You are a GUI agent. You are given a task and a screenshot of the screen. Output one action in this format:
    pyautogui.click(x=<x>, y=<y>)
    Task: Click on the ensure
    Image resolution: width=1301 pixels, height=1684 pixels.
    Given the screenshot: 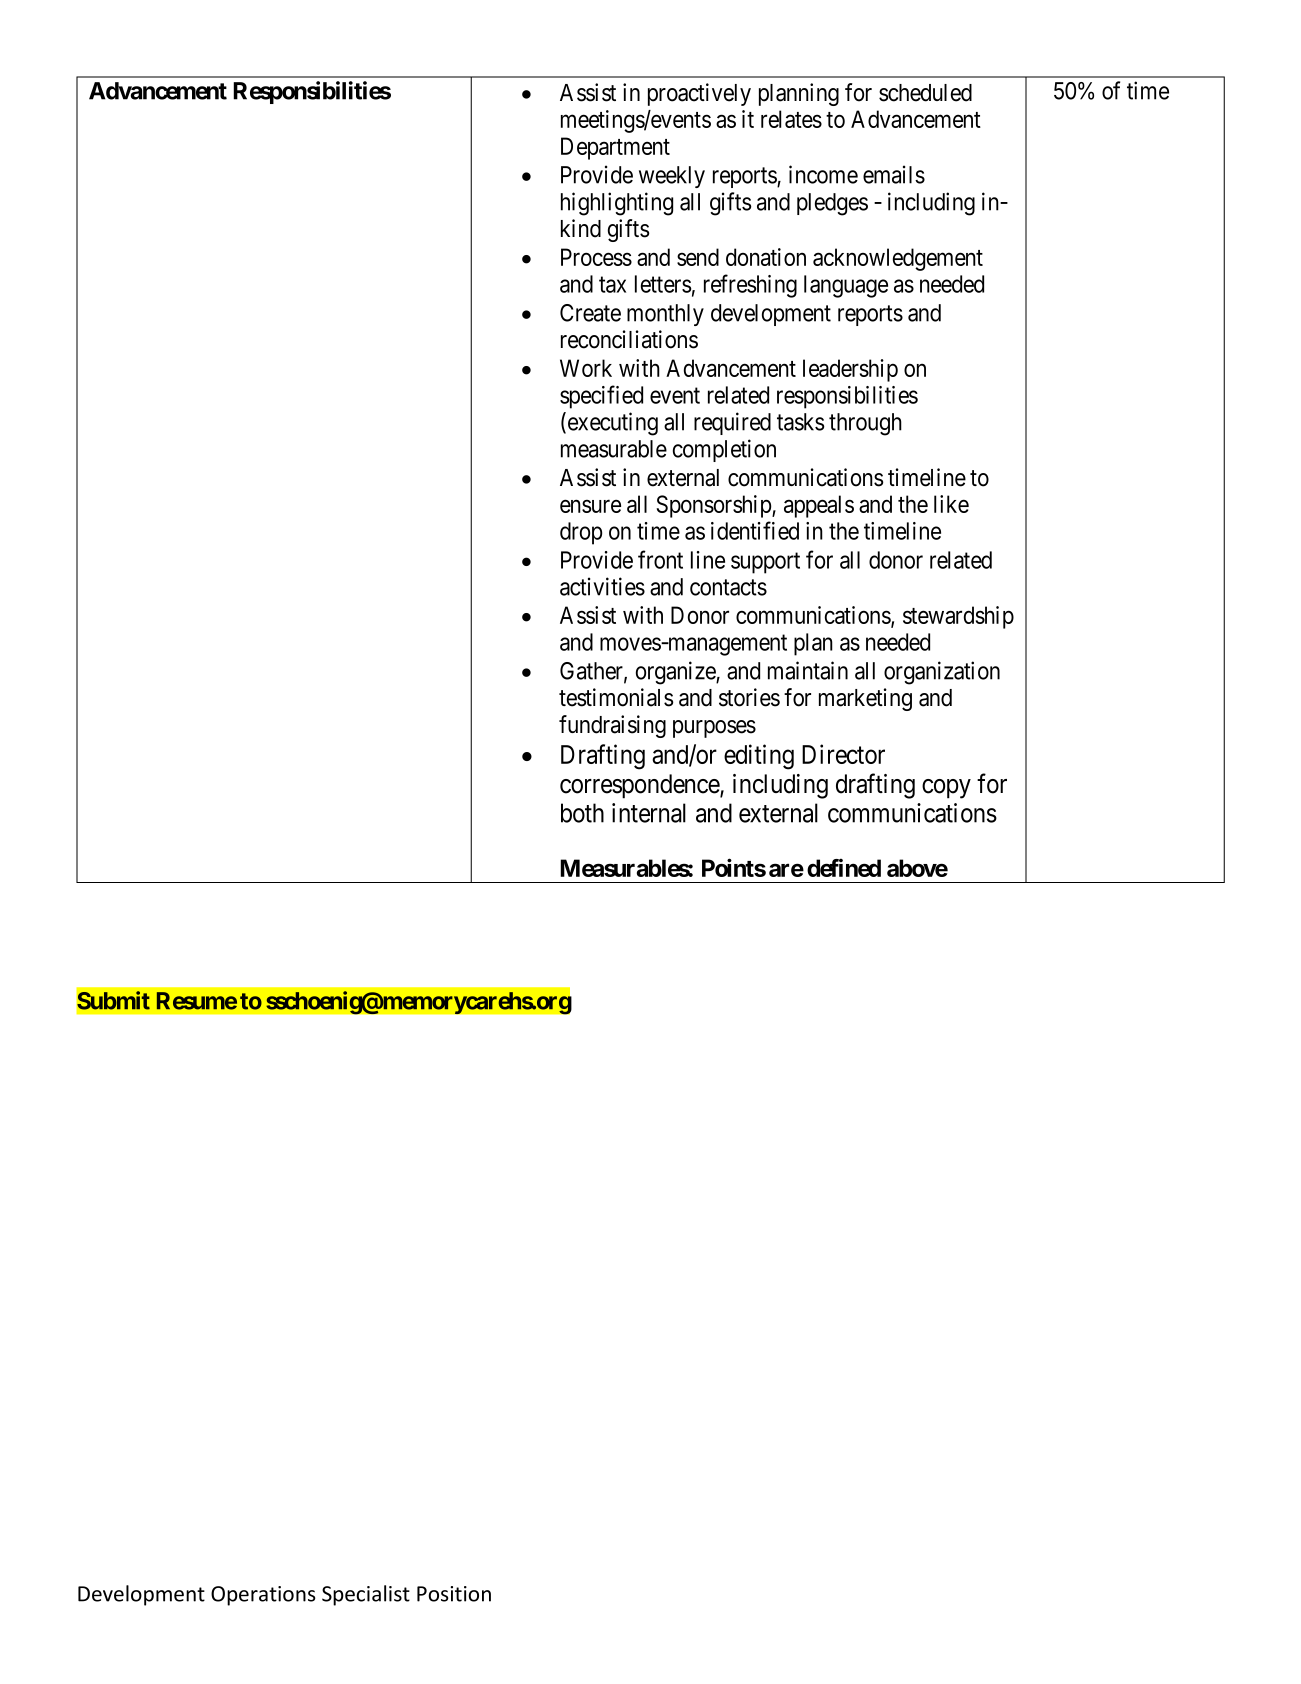 What is the action you would take?
    pyautogui.click(x=590, y=506)
